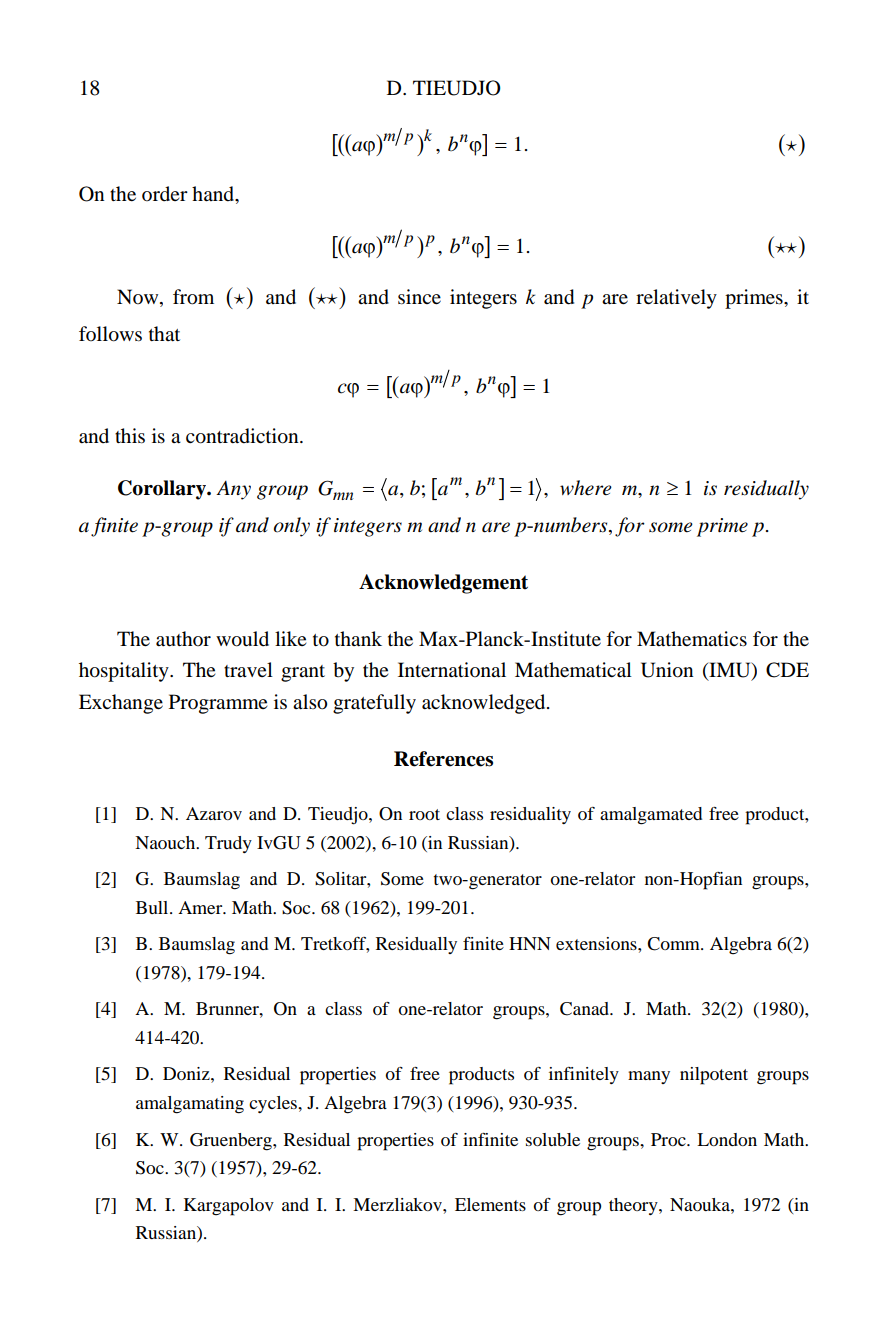  I want to click on relatively, so click(676, 299).
